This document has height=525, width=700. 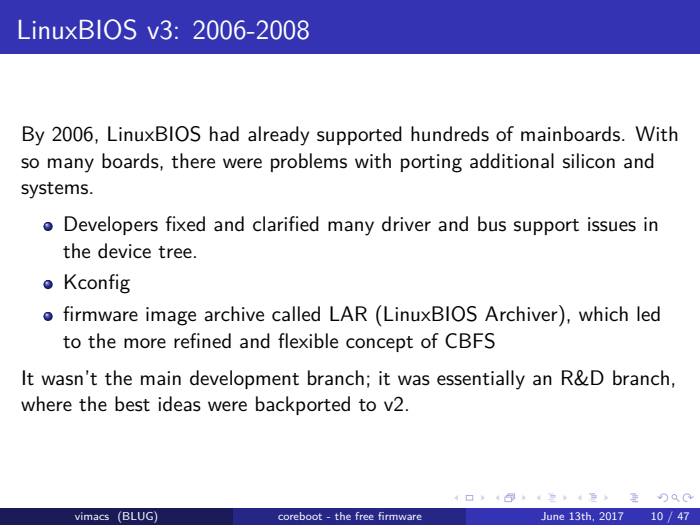 I want to click on best, so click(x=132, y=404).
